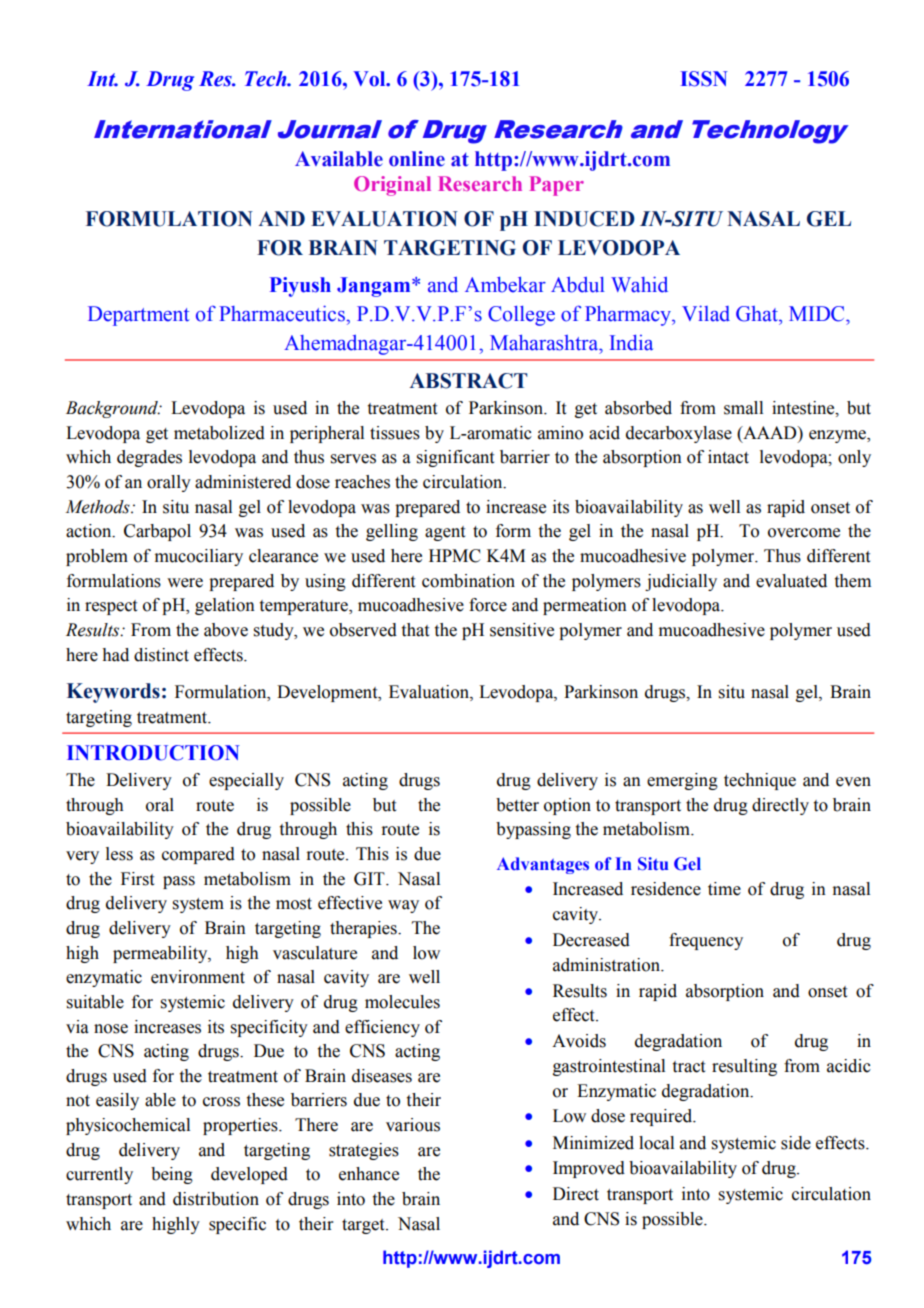 The image size is (924, 1308). What do you see at coordinates (137, 879) in the screenshot?
I see `First` at bounding box center [137, 879].
